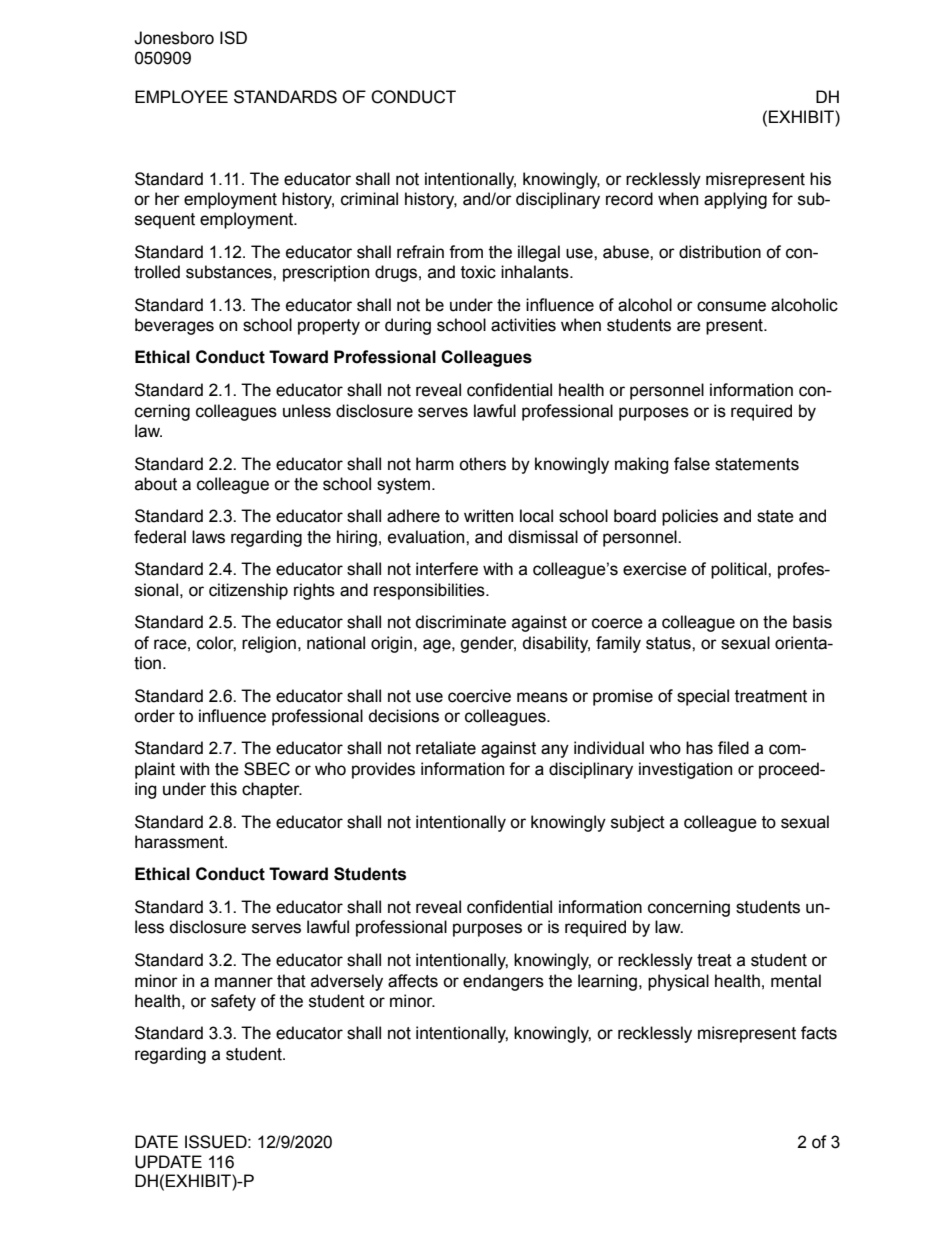 The image size is (952, 1233). Describe the element at coordinates (181, 97) in the image. I see `EMPLOYEE` at that location.
